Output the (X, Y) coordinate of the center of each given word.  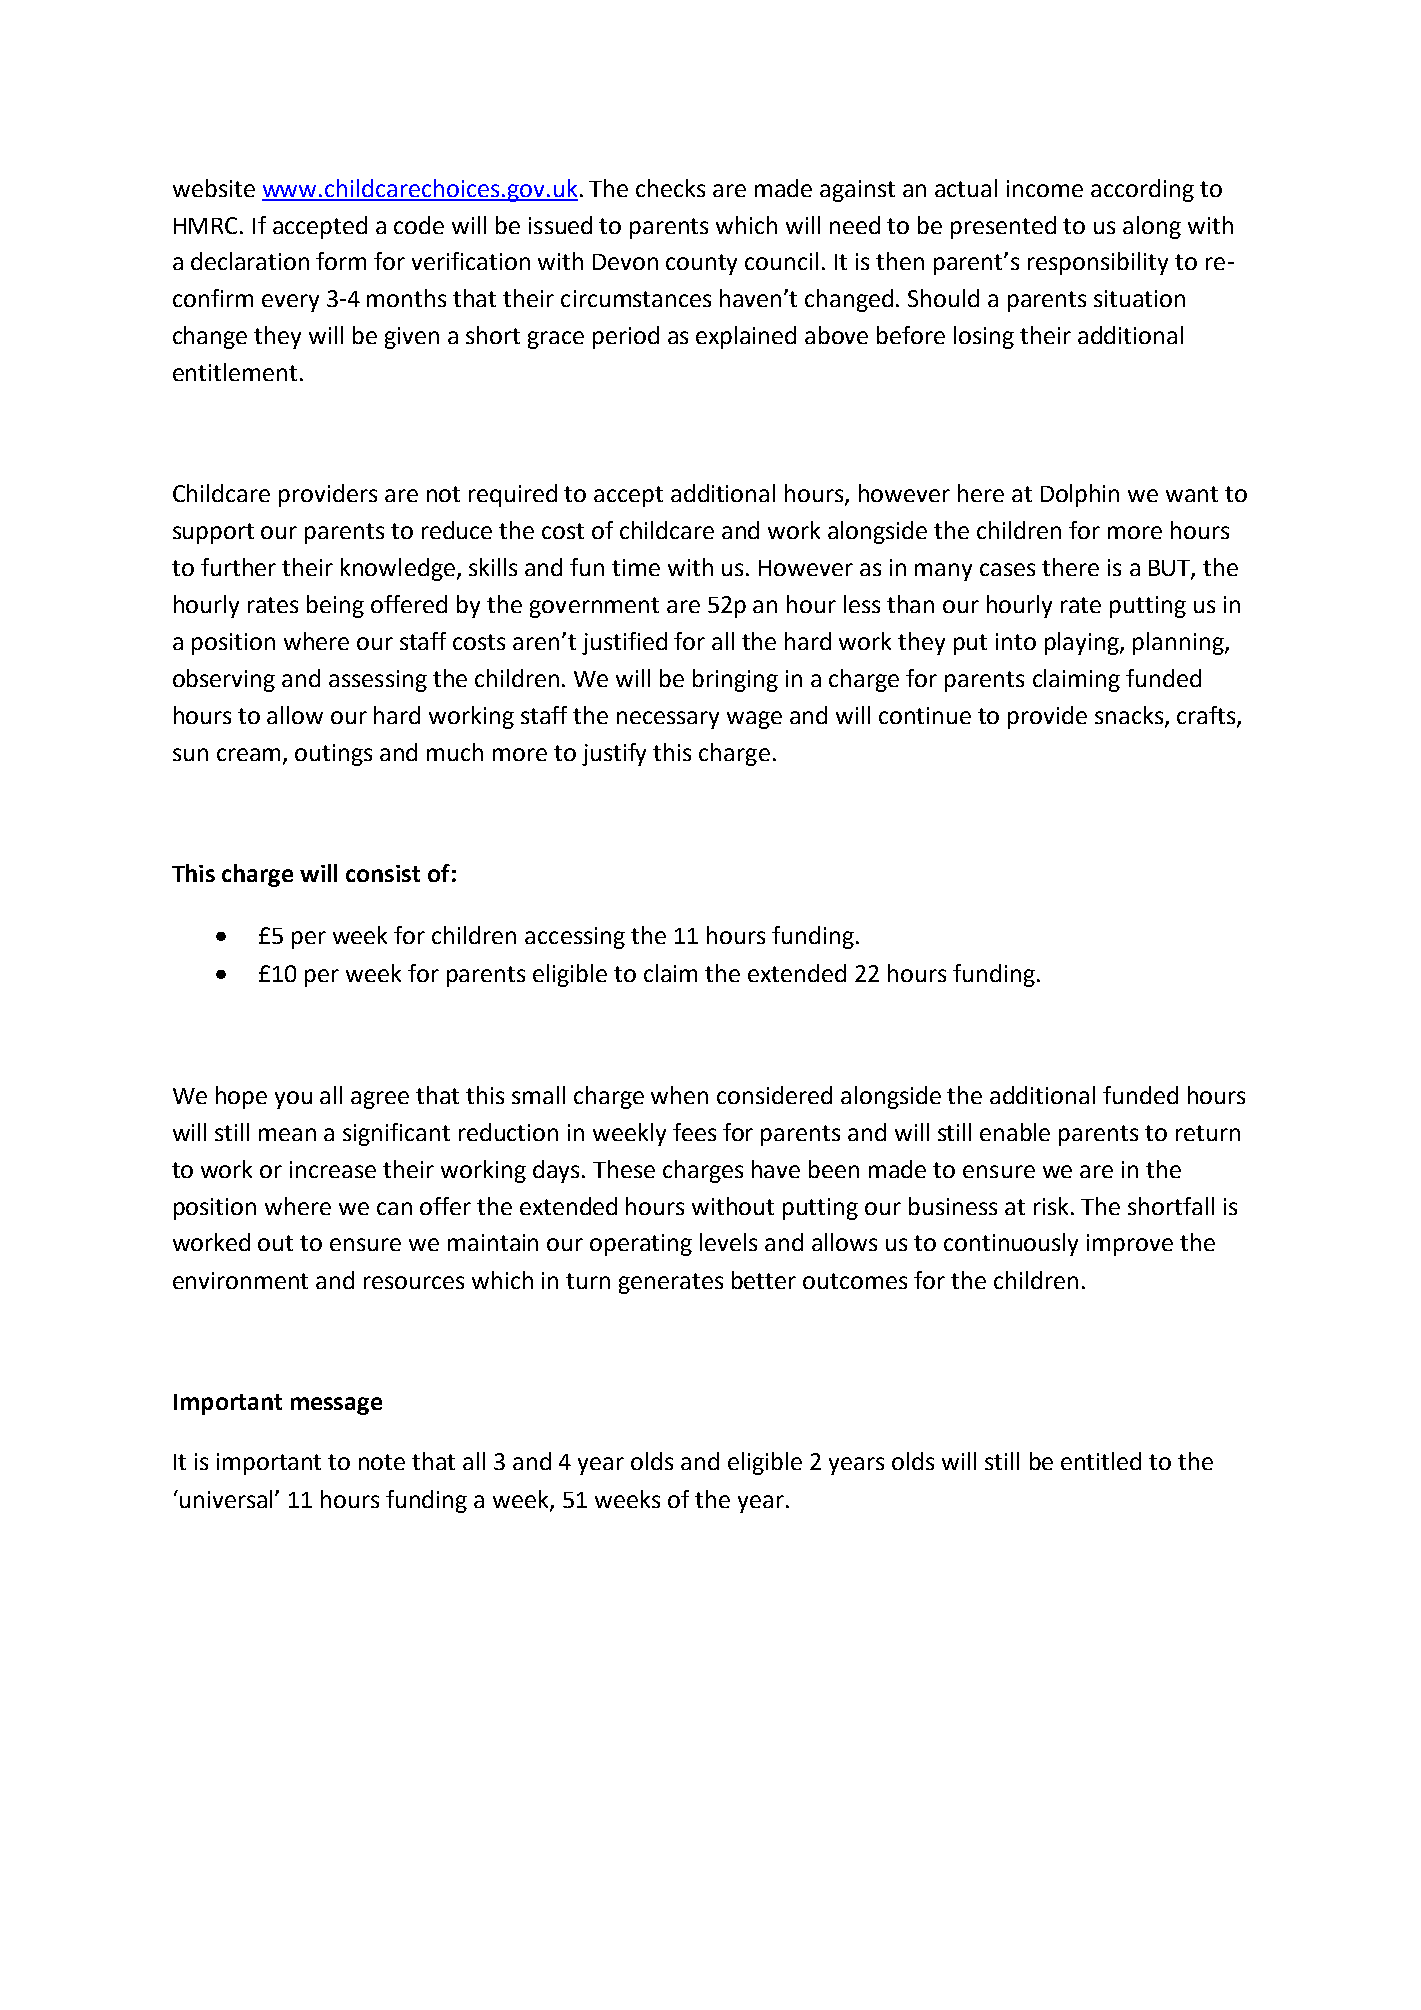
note (382, 1462)
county (701, 264)
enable (1015, 1132)
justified (624, 643)
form (341, 261)
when (679, 1095)
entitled (1101, 1461)
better (764, 1280)
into (1016, 641)
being (335, 606)
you (293, 1100)
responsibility (1098, 263)
